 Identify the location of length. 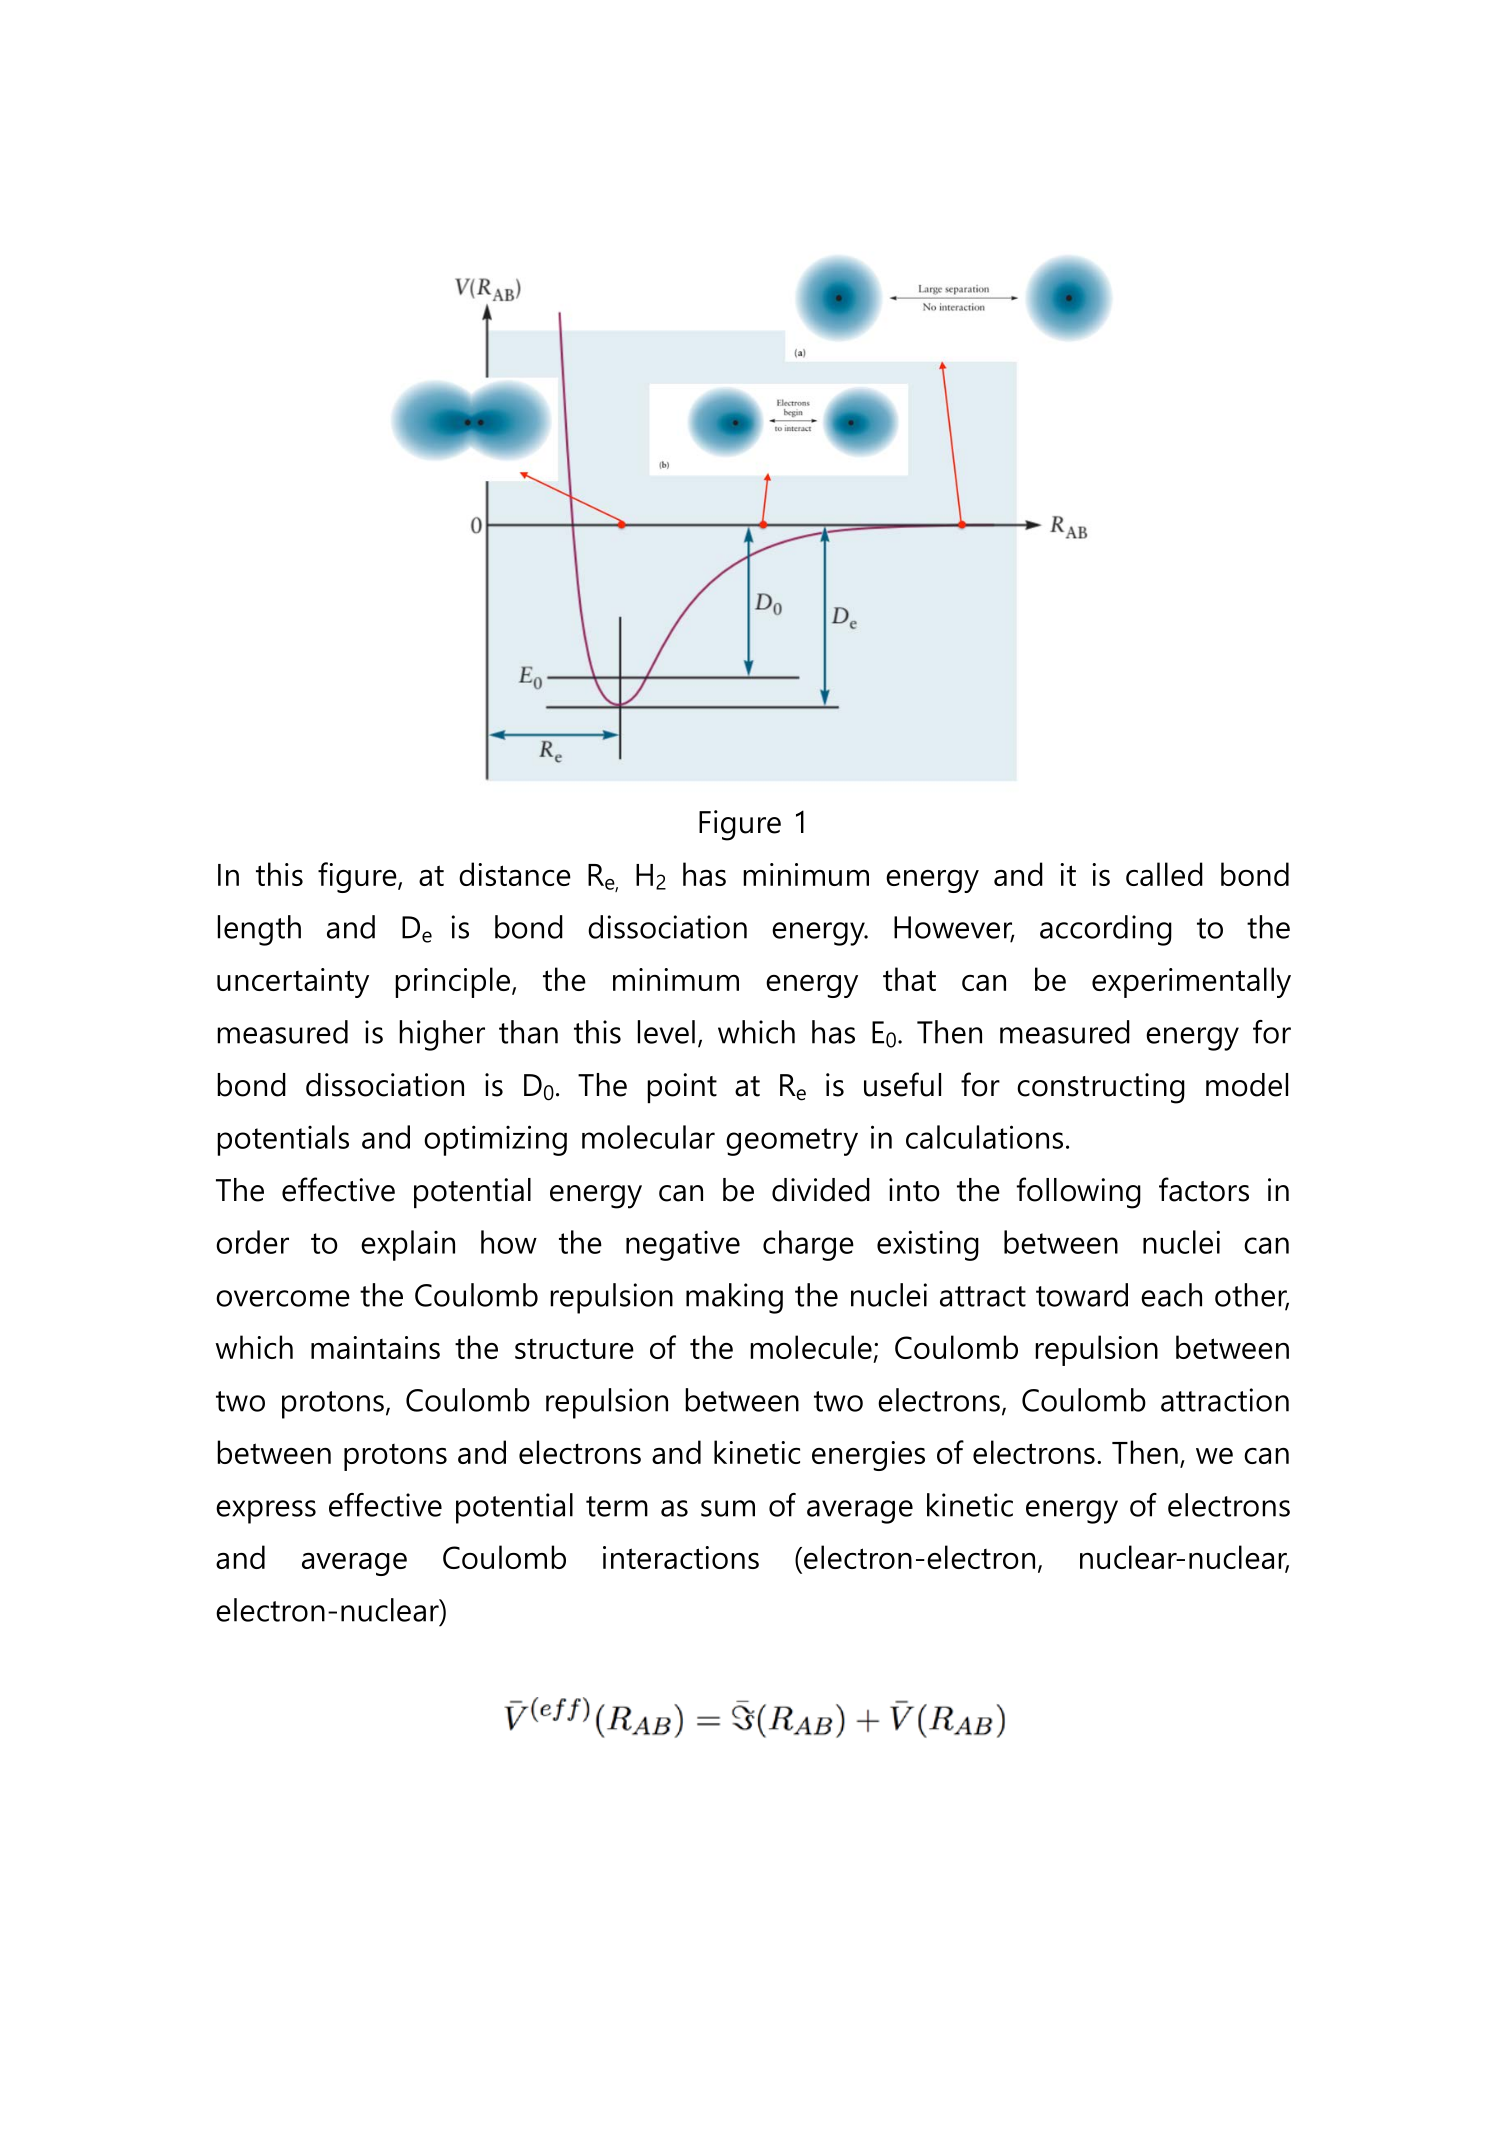
(259, 930).
